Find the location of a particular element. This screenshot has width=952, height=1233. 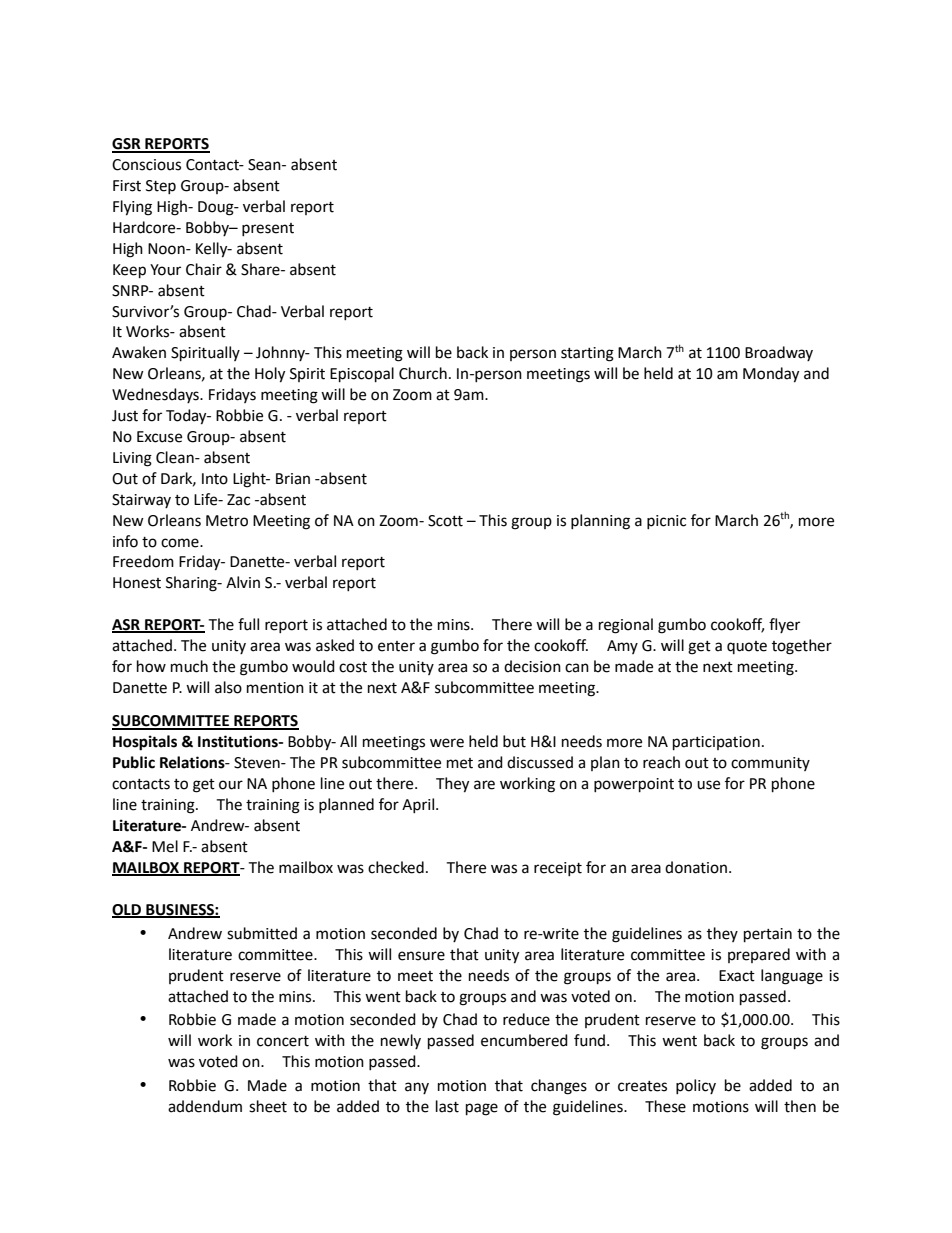

Church is located at coordinates (423, 373).
